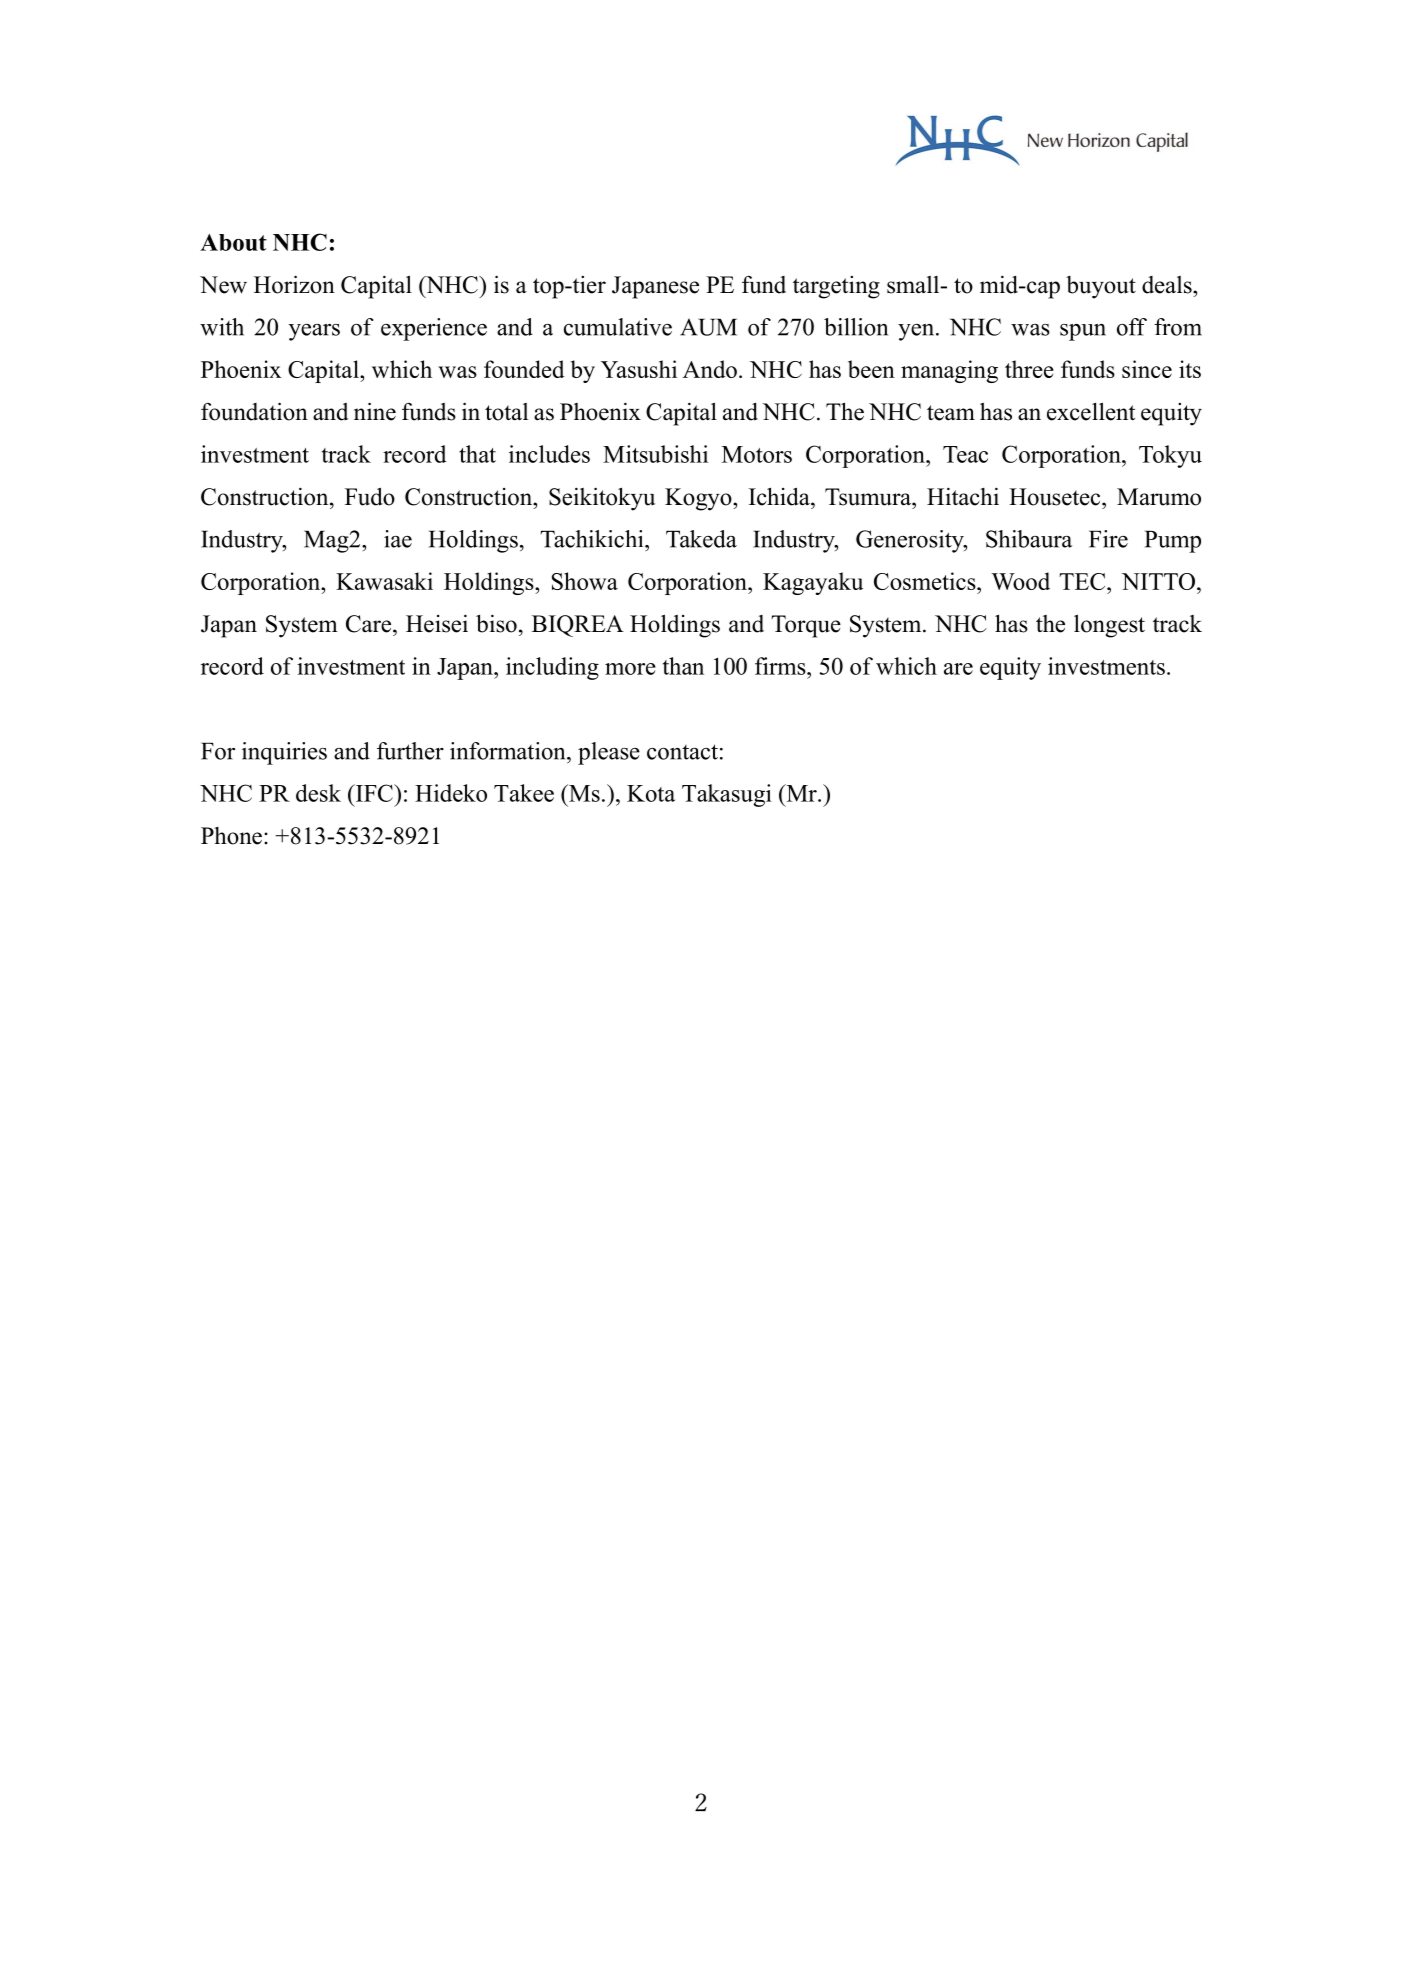 The image size is (1402, 1982). Describe the element at coordinates (318, 793) in the screenshot. I see `desk` at that location.
